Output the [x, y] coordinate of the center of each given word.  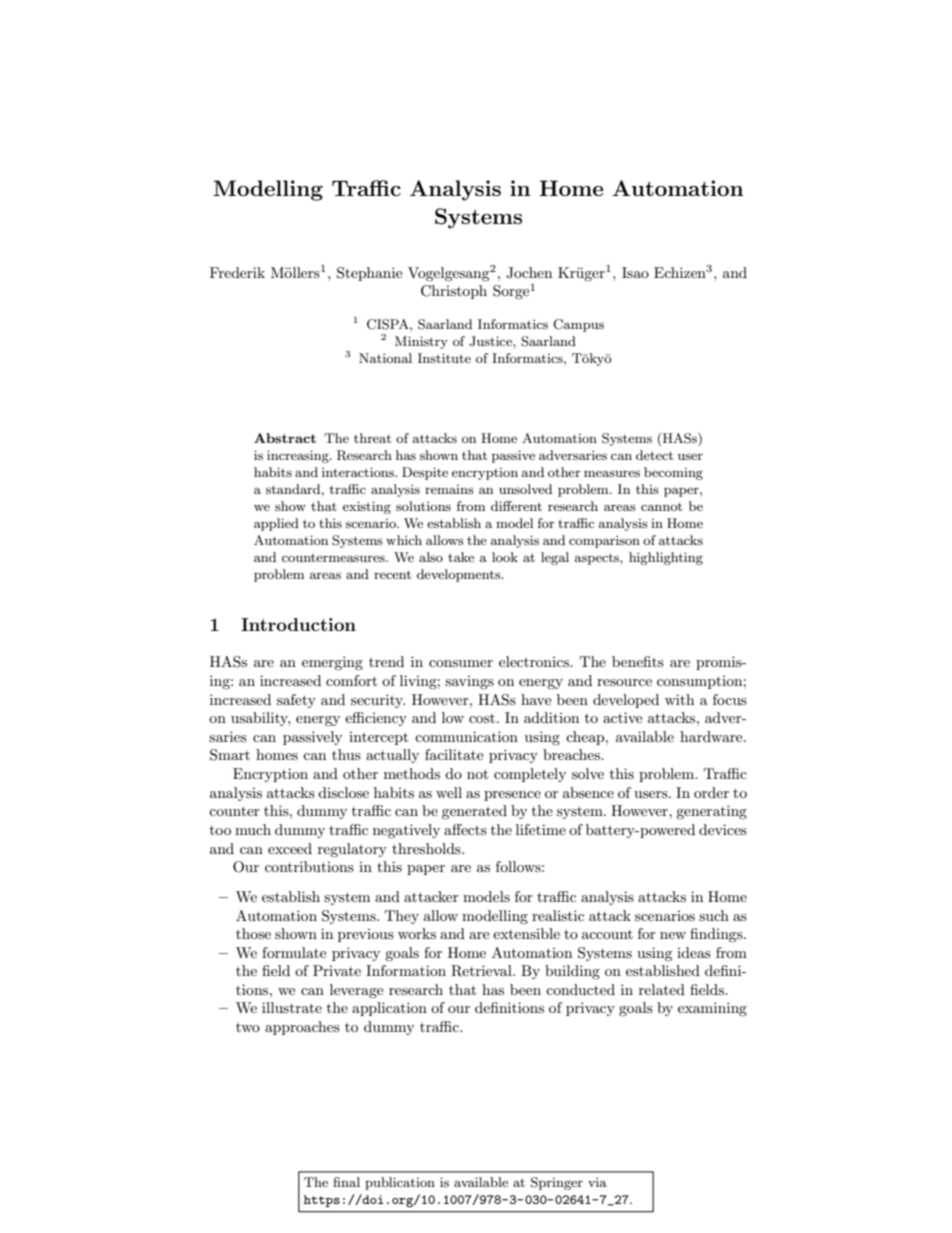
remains [449, 489]
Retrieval [482, 971]
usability [260, 719]
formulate [294, 952]
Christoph [454, 292]
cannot [661, 506]
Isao [635, 272]
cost [482, 718]
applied [276, 524]
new [673, 935]
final [346, 1182]
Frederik [237, 272]
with [679, 699]
